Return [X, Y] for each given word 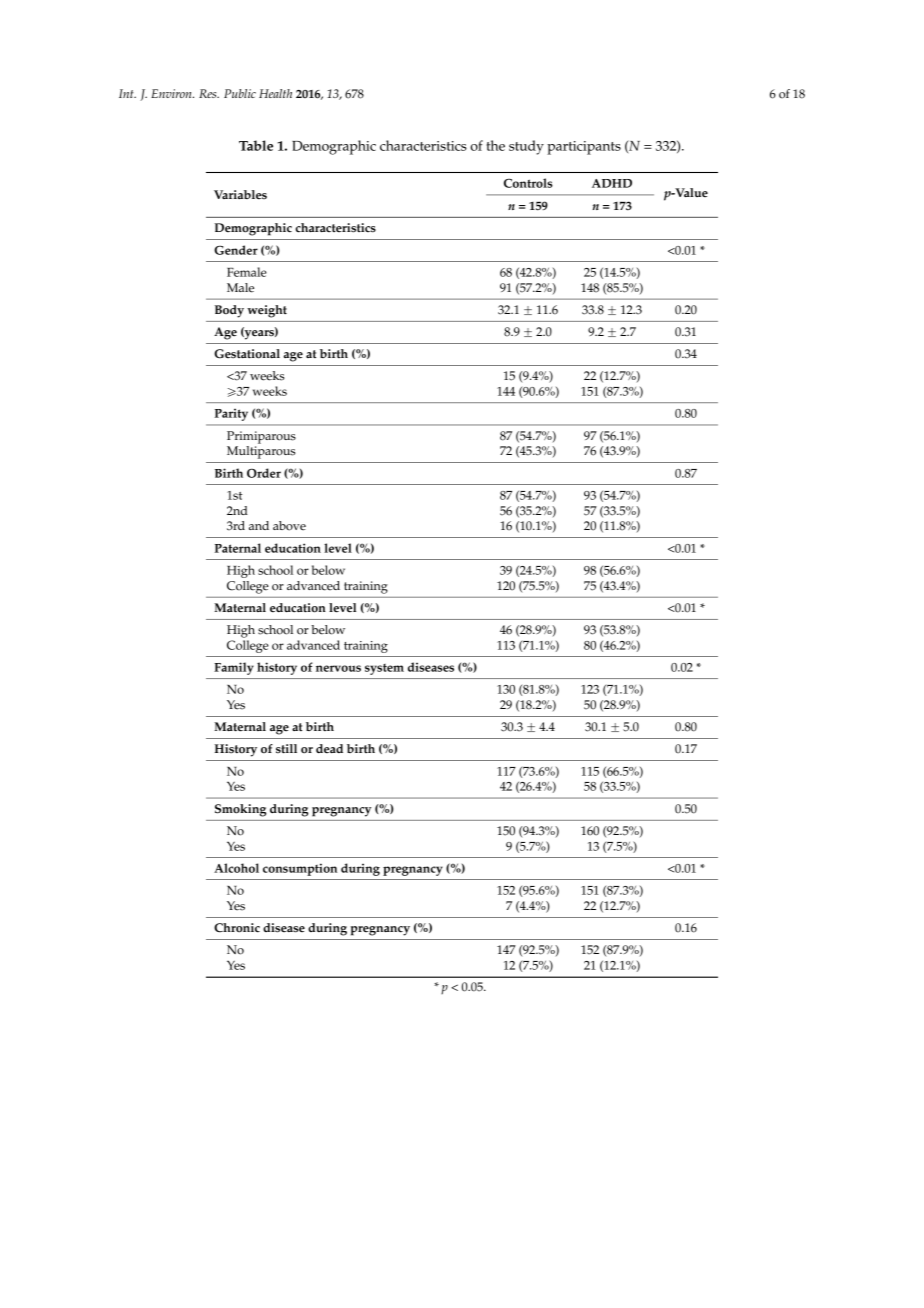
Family [234, 668]
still [286, 749]
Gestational [247, 354]
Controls [528, 183]
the [496, 145]
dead [329, 748]
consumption [300, 869]
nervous [338, 668]
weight [267, 311]
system [384, 669]
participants [584, 148]
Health [275, 93]
